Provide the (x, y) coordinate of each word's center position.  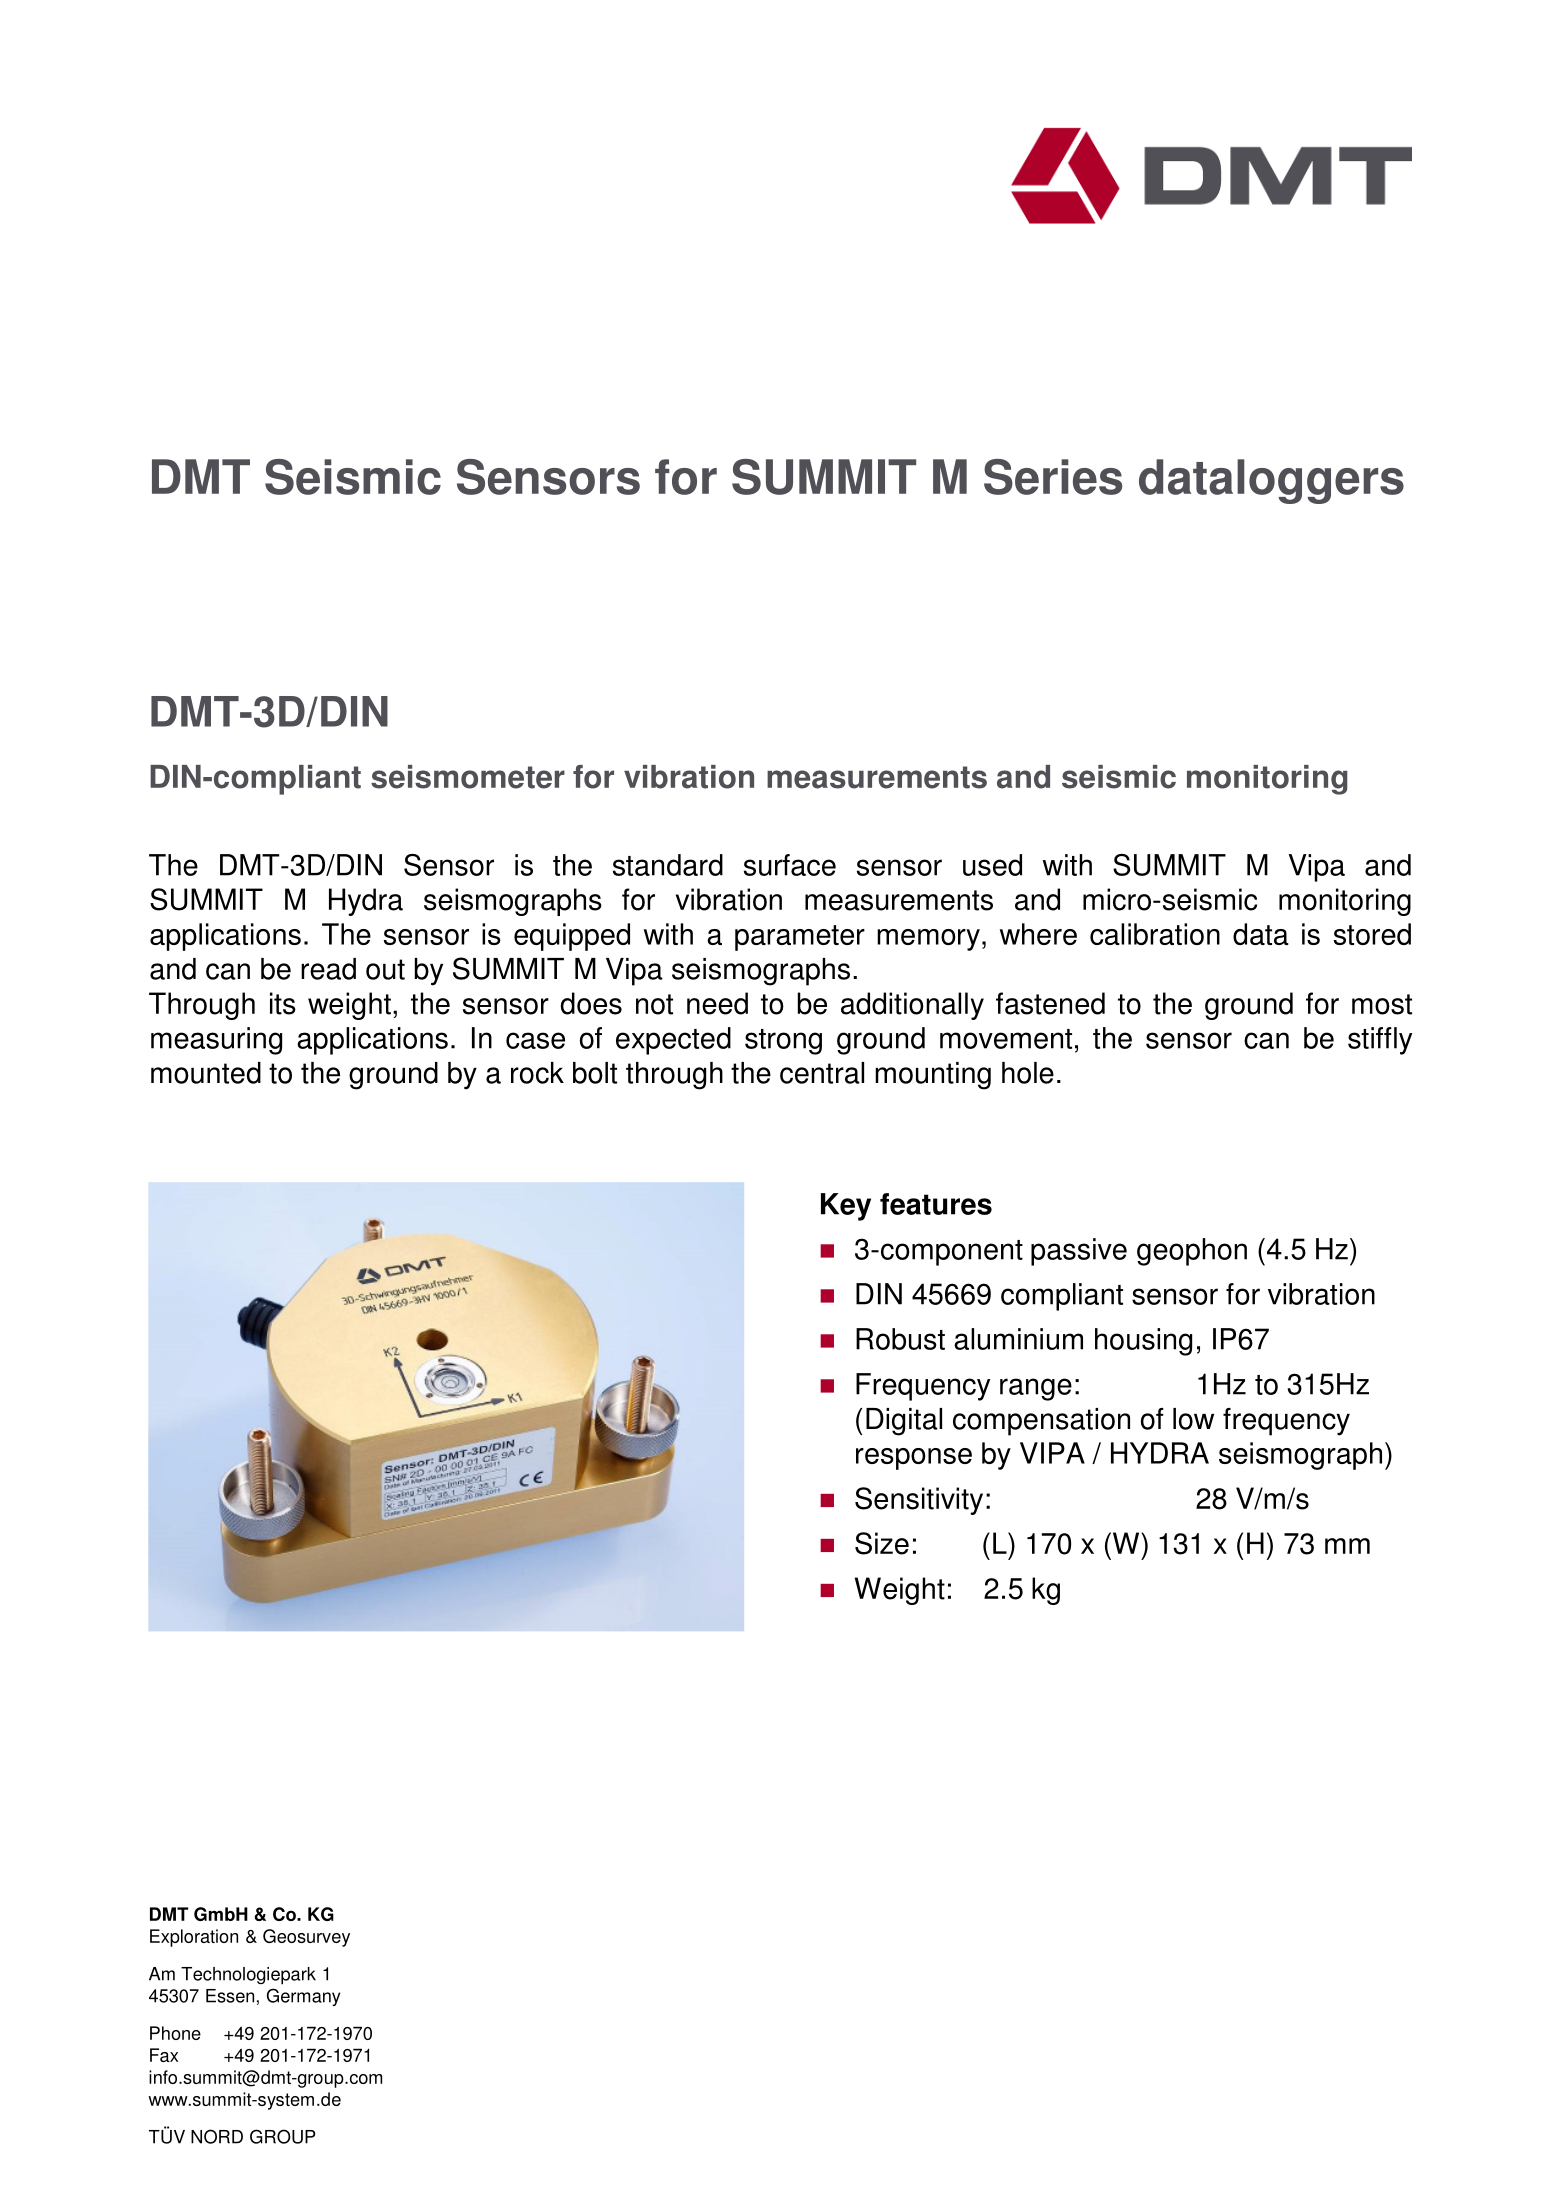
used (992, 865)
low (1193, 1419)
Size (882, 1543)
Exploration (194, 1938)
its (283, 1003)
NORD (217, 2136)
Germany (303, 1997)
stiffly (1380, 1041)
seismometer (468, 777)
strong (783, 1042)
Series (1053, 477)
